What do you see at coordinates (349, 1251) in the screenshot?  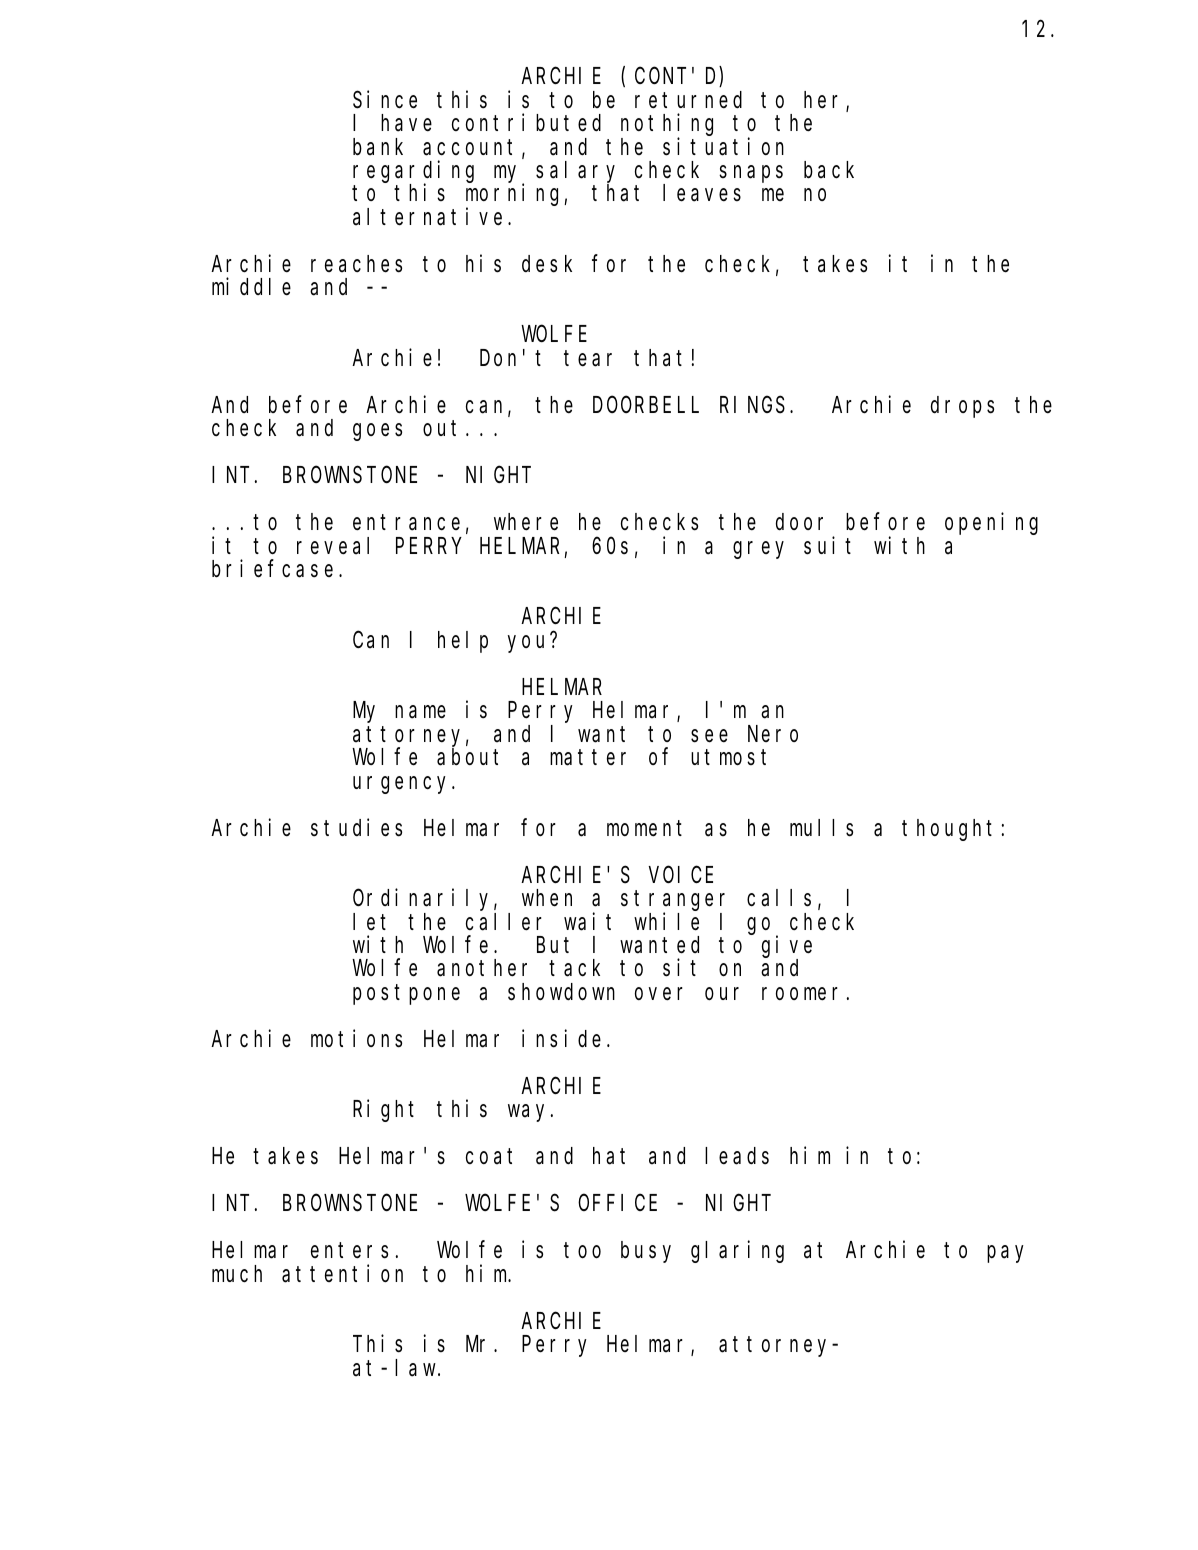 I see `enters` at bounding box center [349, 1251].
